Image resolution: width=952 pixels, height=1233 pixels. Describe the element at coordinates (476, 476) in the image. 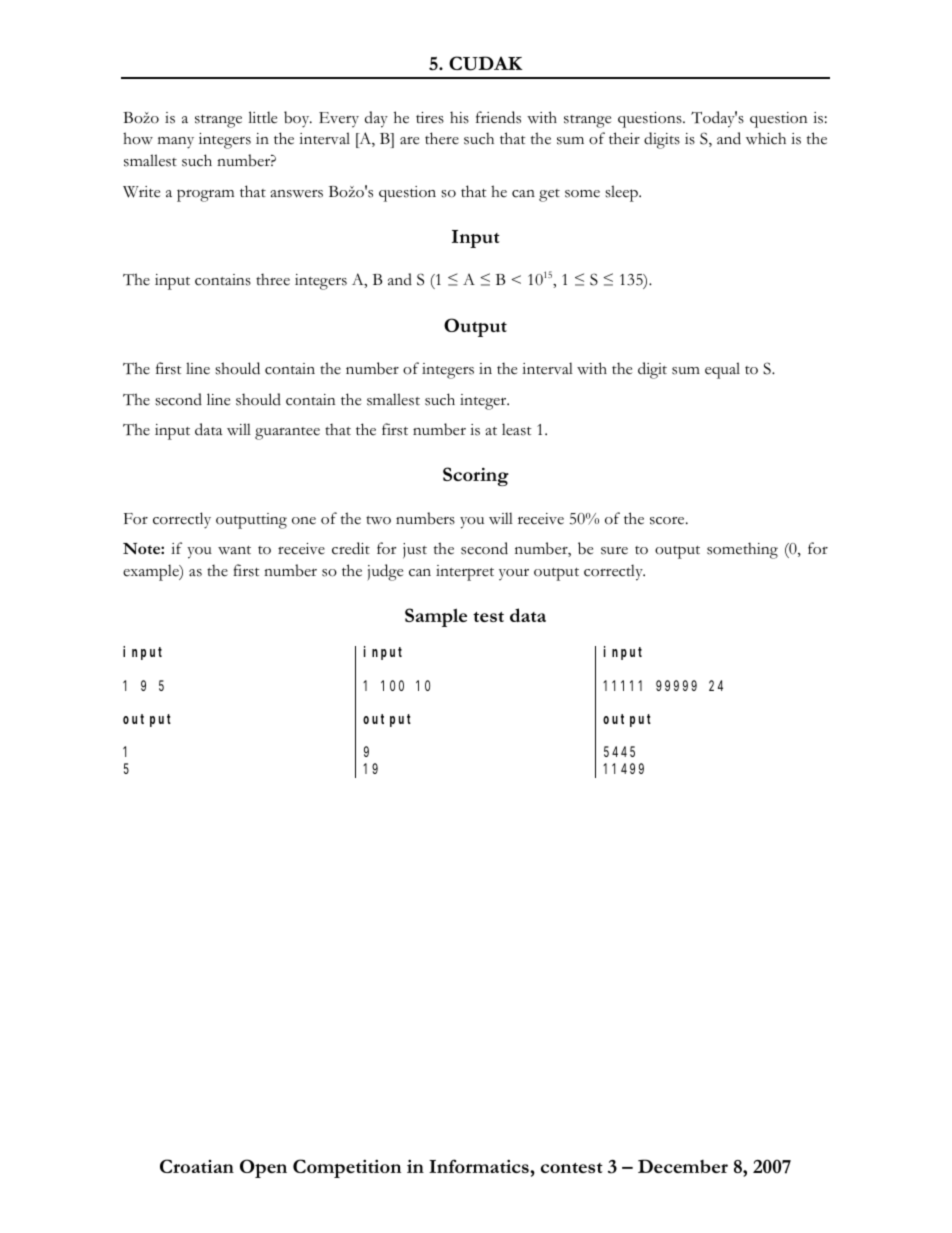

I see `Scoring` at that location.
